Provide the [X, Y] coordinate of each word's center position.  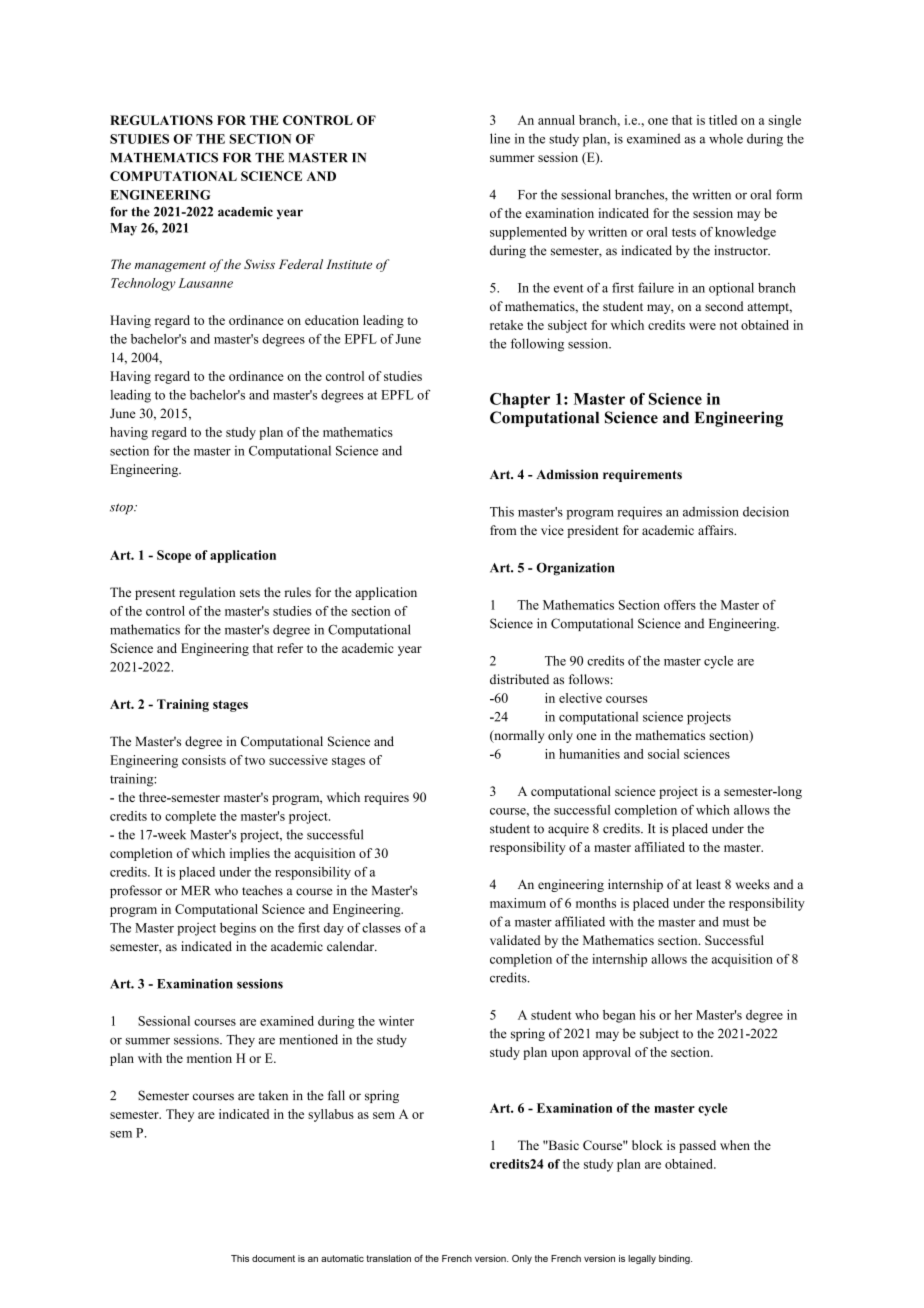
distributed [519, 679]
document [273, 1258]
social [664, 754]
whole [726, 138]
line [500, 138]
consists [204, 760]
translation [388, 1258]
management [170, 266]
